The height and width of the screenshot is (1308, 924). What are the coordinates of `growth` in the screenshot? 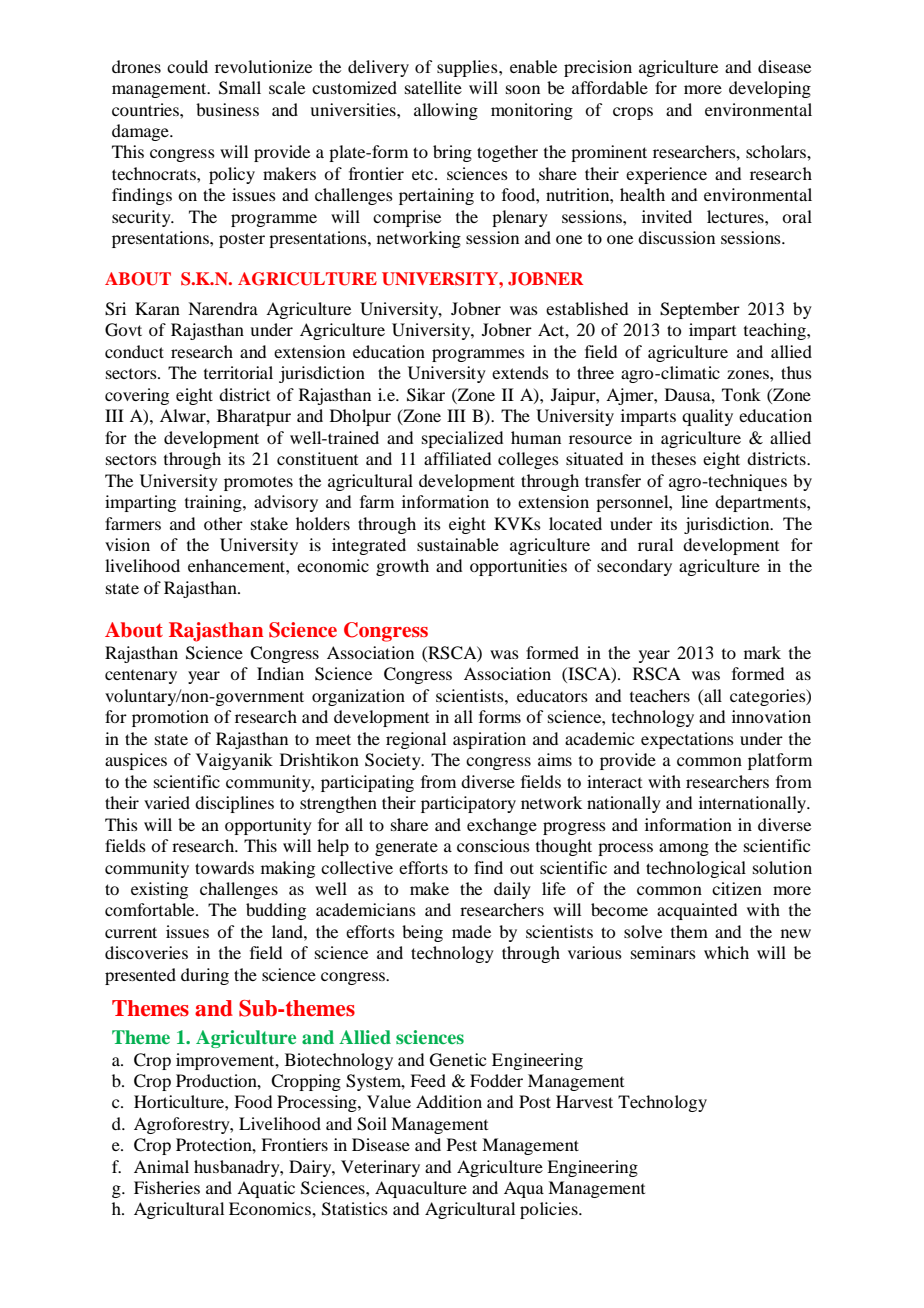 It's located at (402, 567).
